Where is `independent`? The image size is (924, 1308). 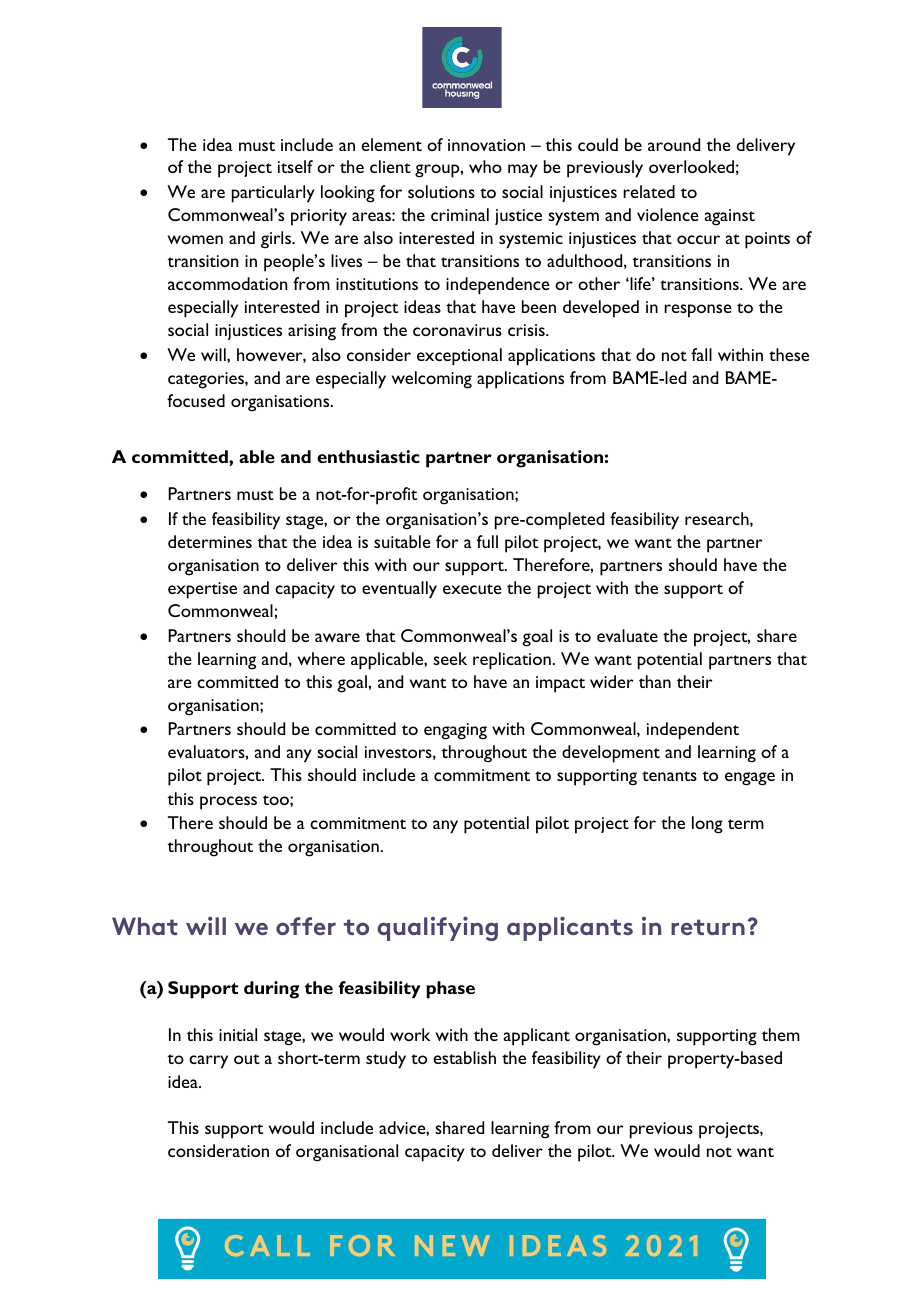
independent is located at coordinates (693, 731).
